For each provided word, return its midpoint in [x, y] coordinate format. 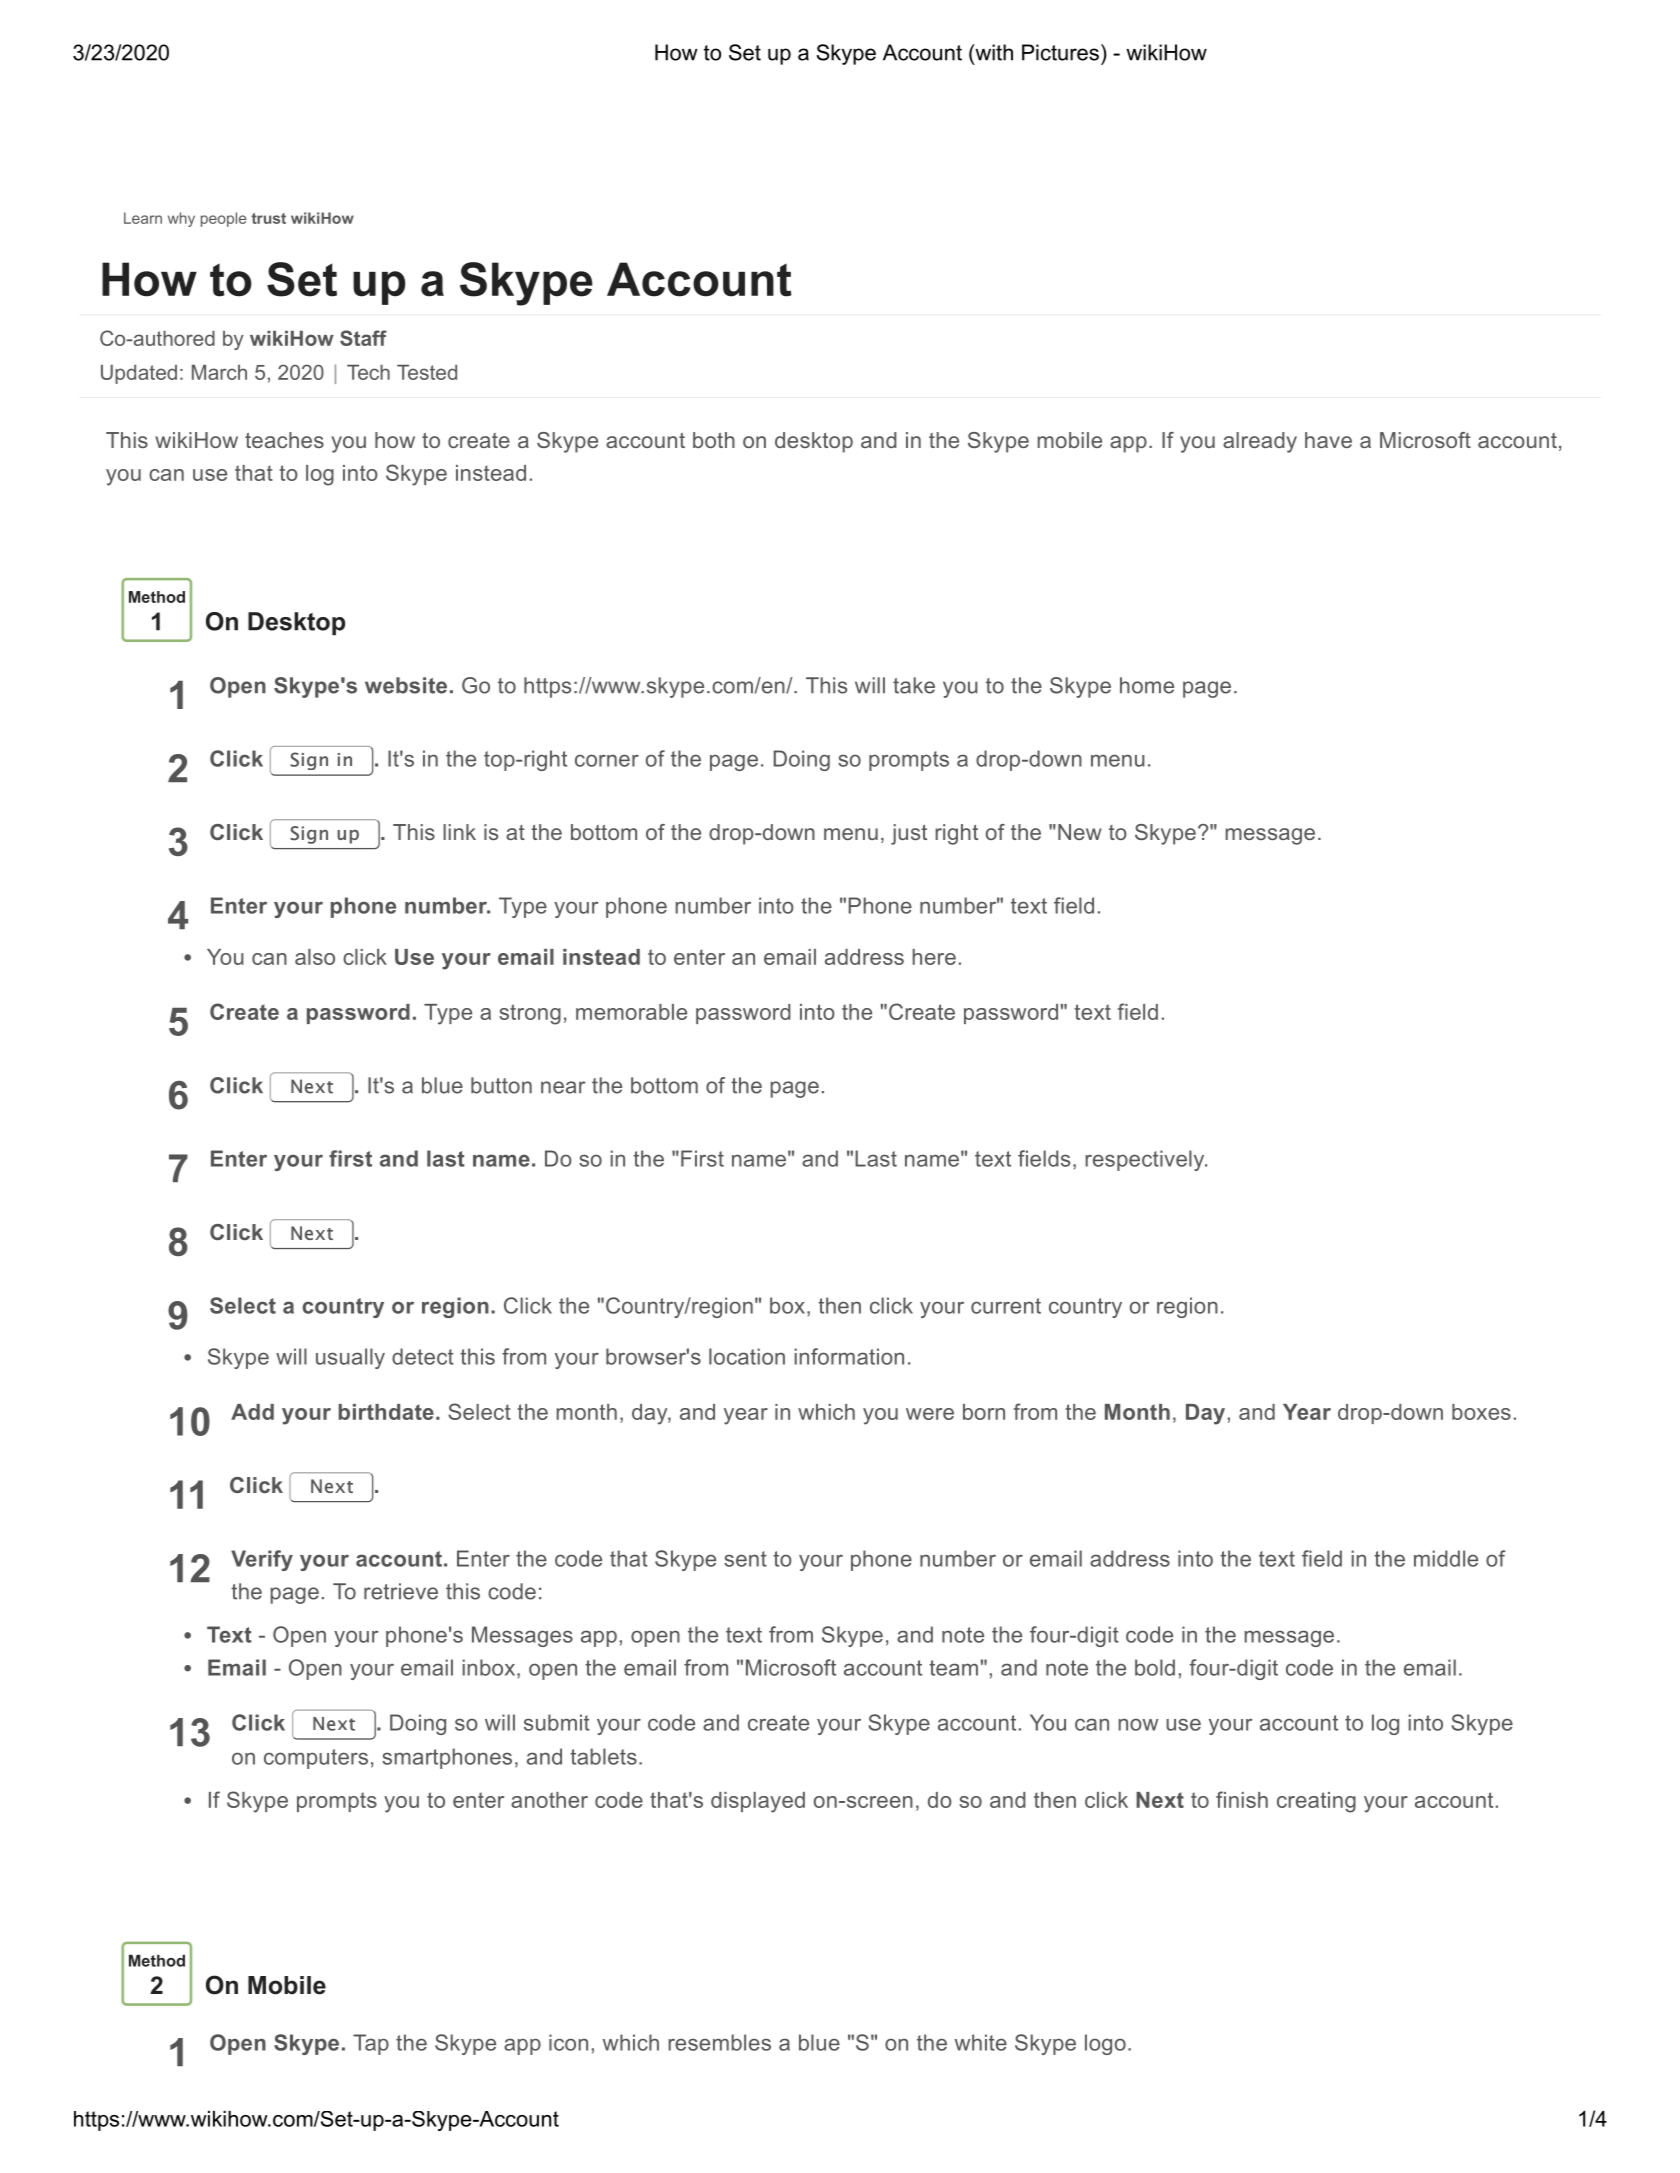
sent [745, 1559]
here [934, 957]
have [1328, 440]
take [914, 685]
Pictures [1060, 52]
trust [269, 218]
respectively [1146, 1160]
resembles [719, 2042]
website [406, 685]
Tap [371, 2044]
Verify [262, 1560]
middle [1446, 1558]
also [315, 957]
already [1260, 442]
